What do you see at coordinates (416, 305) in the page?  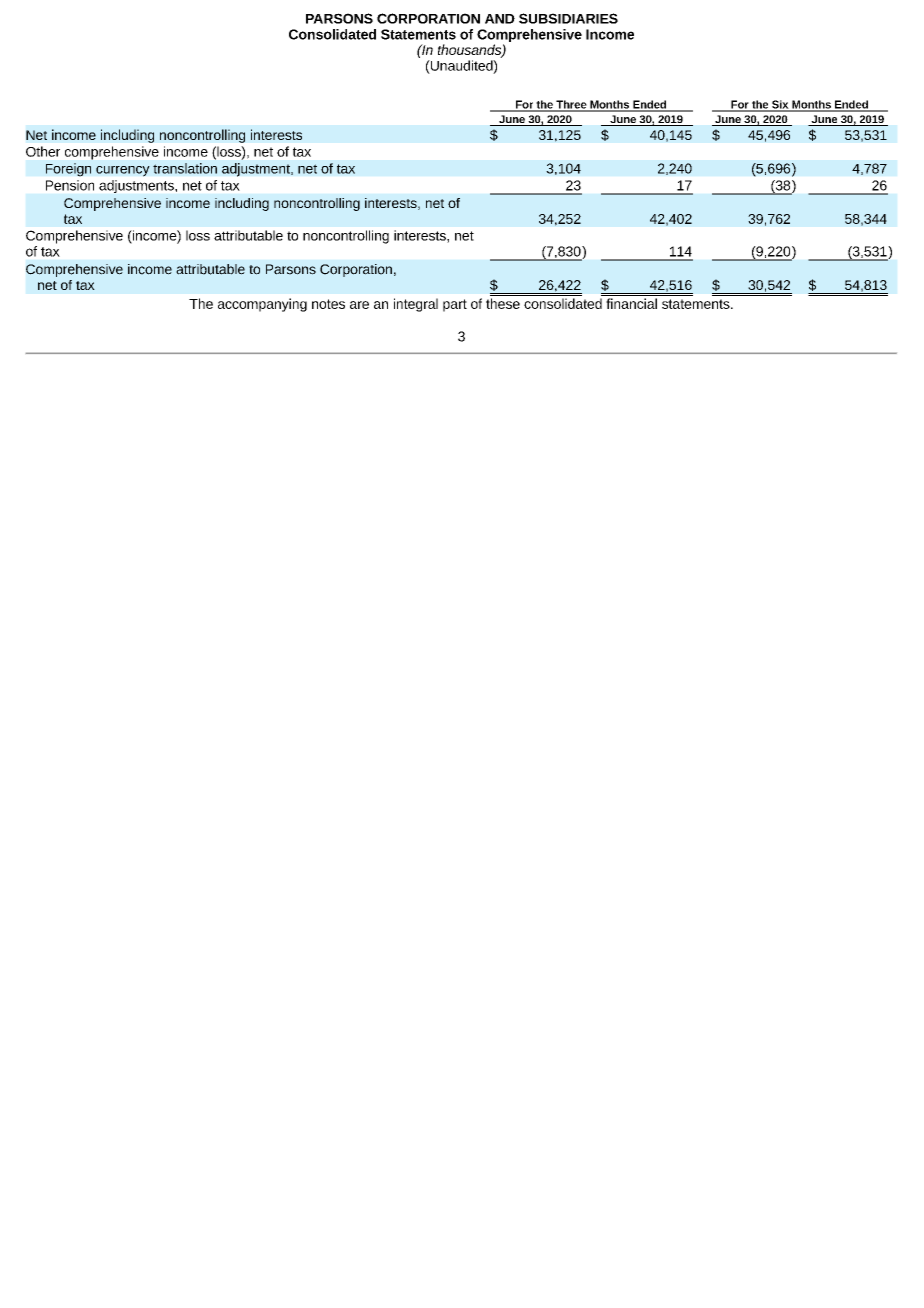 I see `integral` at bounding box center [416, 305].
